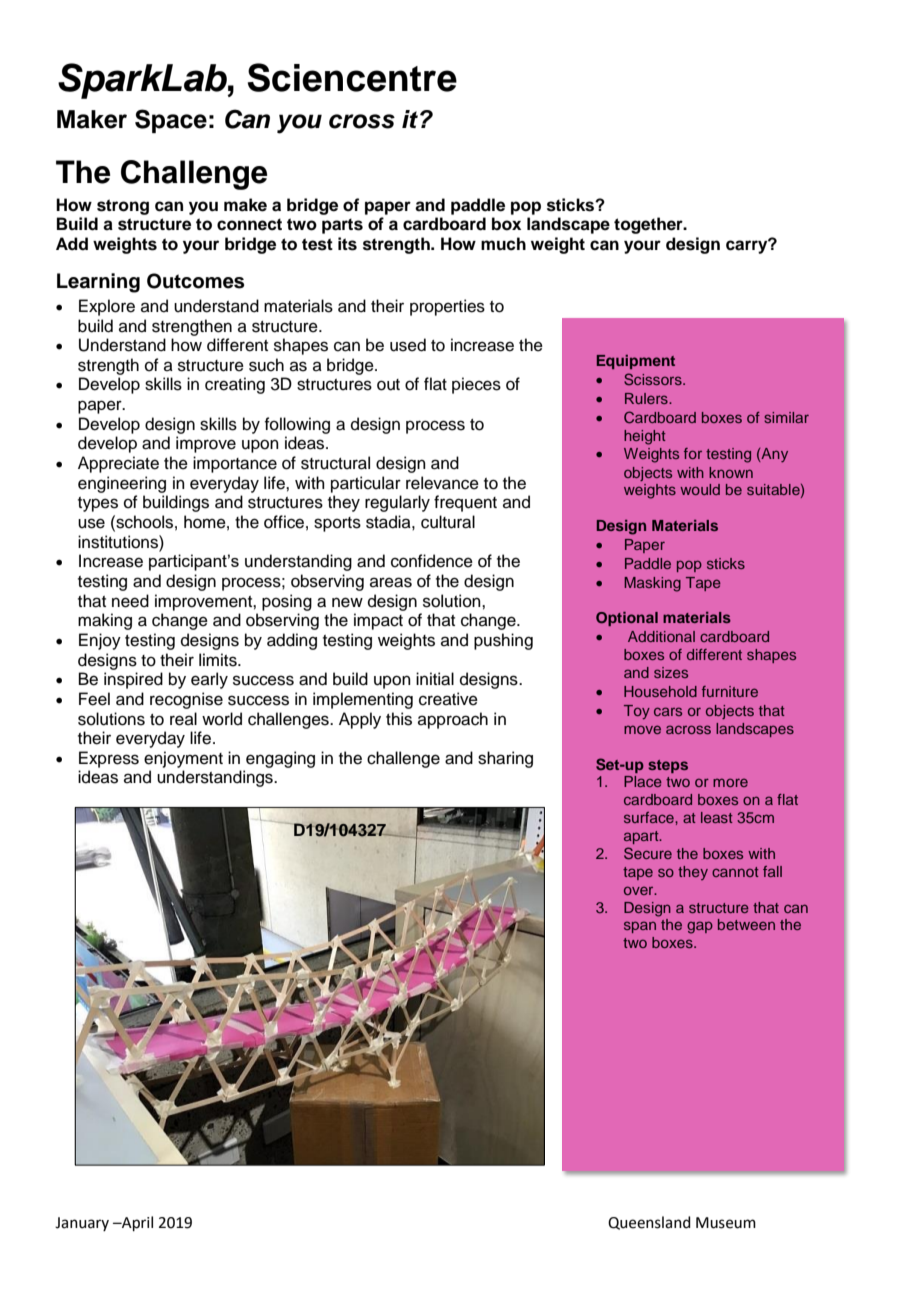 This screenshot has height=1308, width=924. Describe the element at coordinates (649, 225) in the screenshot. I see `together` at that location.
